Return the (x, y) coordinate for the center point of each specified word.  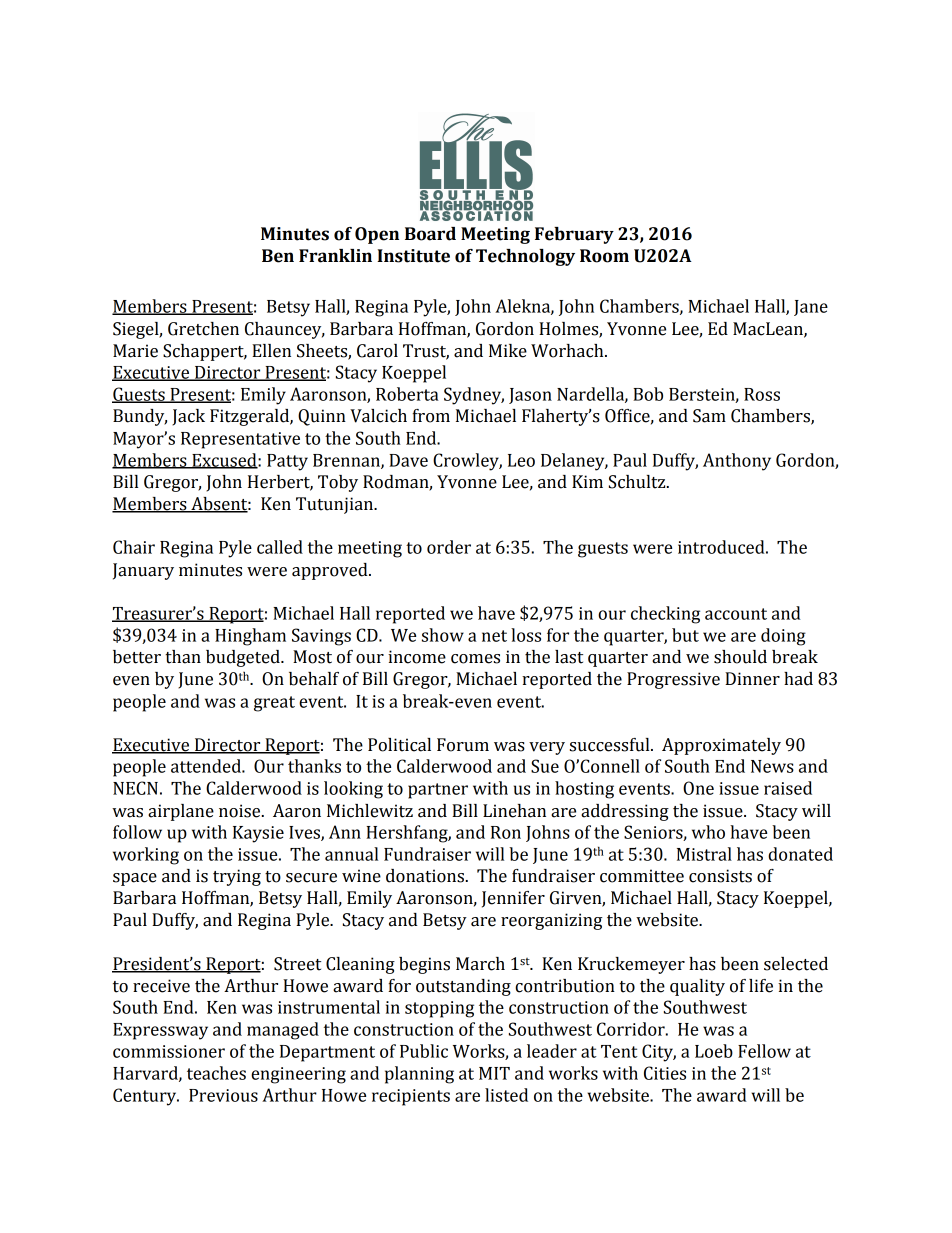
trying (237, 877)
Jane (811, 308)
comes (475, 659)
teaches (216, 1073)
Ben (278, 256)
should (740, 657)
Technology (525, 257)
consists (720, 876)
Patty (287, 462)
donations (425, 876)
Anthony (737, 462)
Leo (521, 460)
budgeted (244, 658)
